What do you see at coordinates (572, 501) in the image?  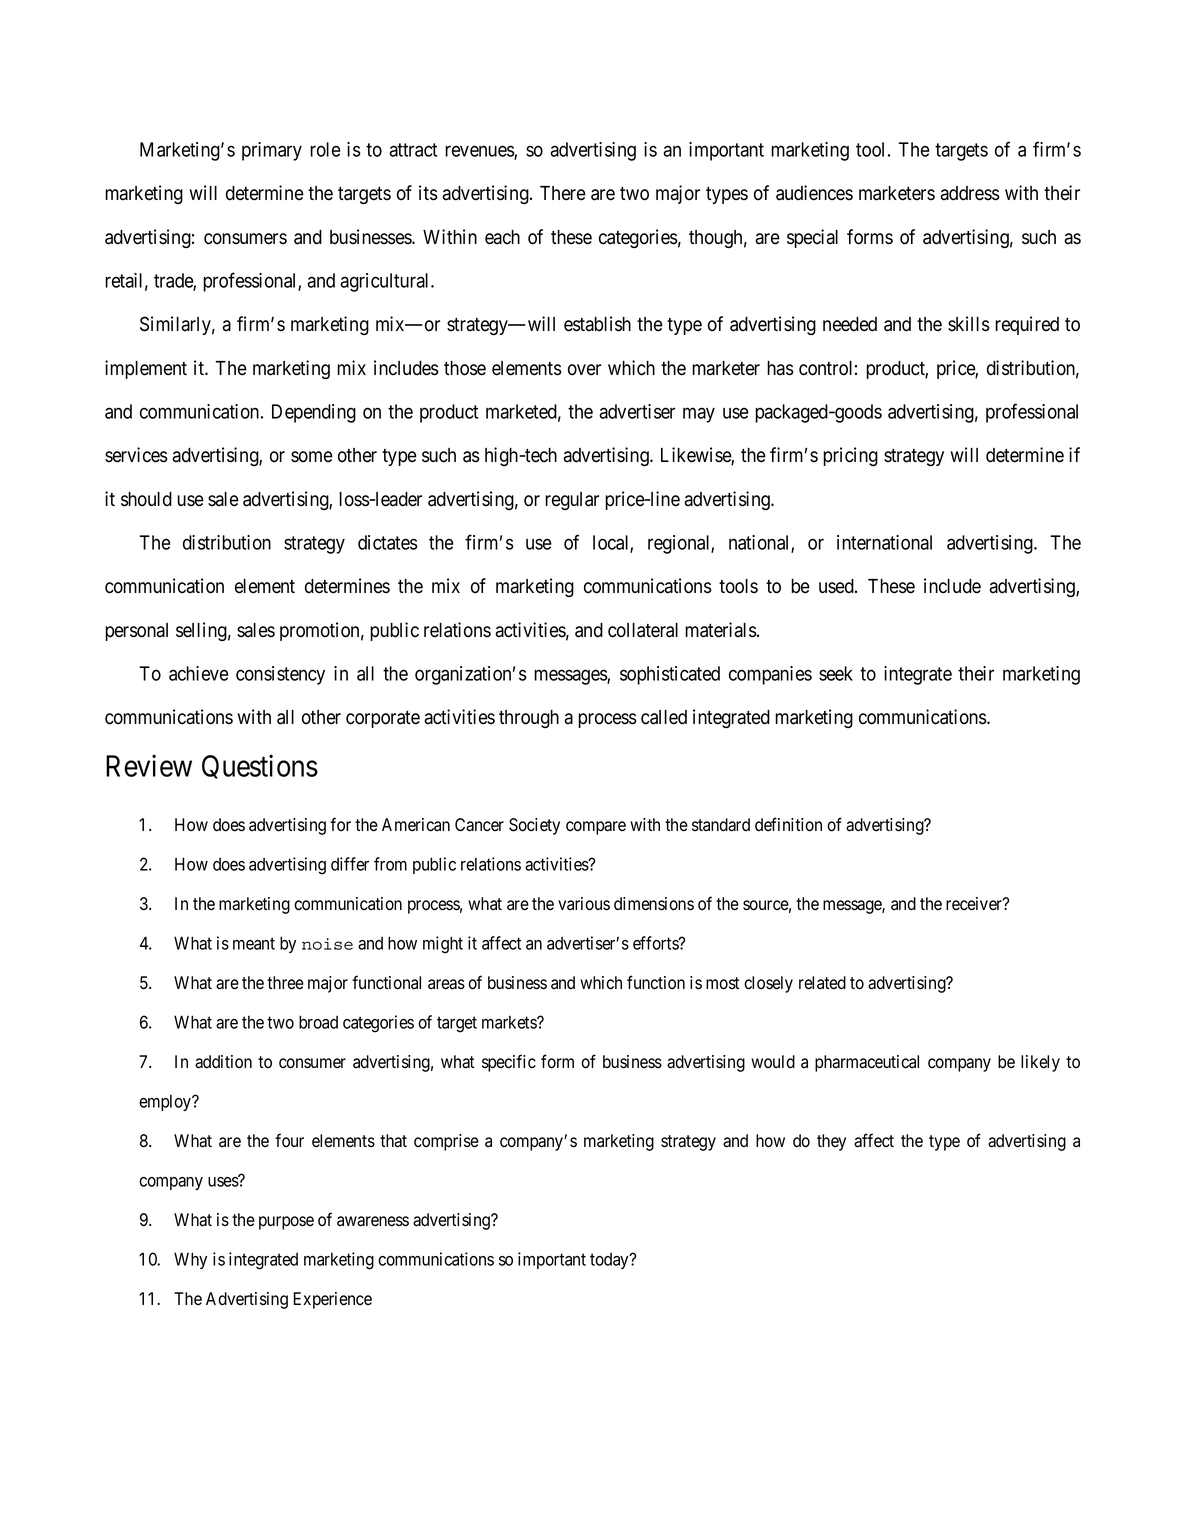 I see `regular` at bounding box center [572, 501].
